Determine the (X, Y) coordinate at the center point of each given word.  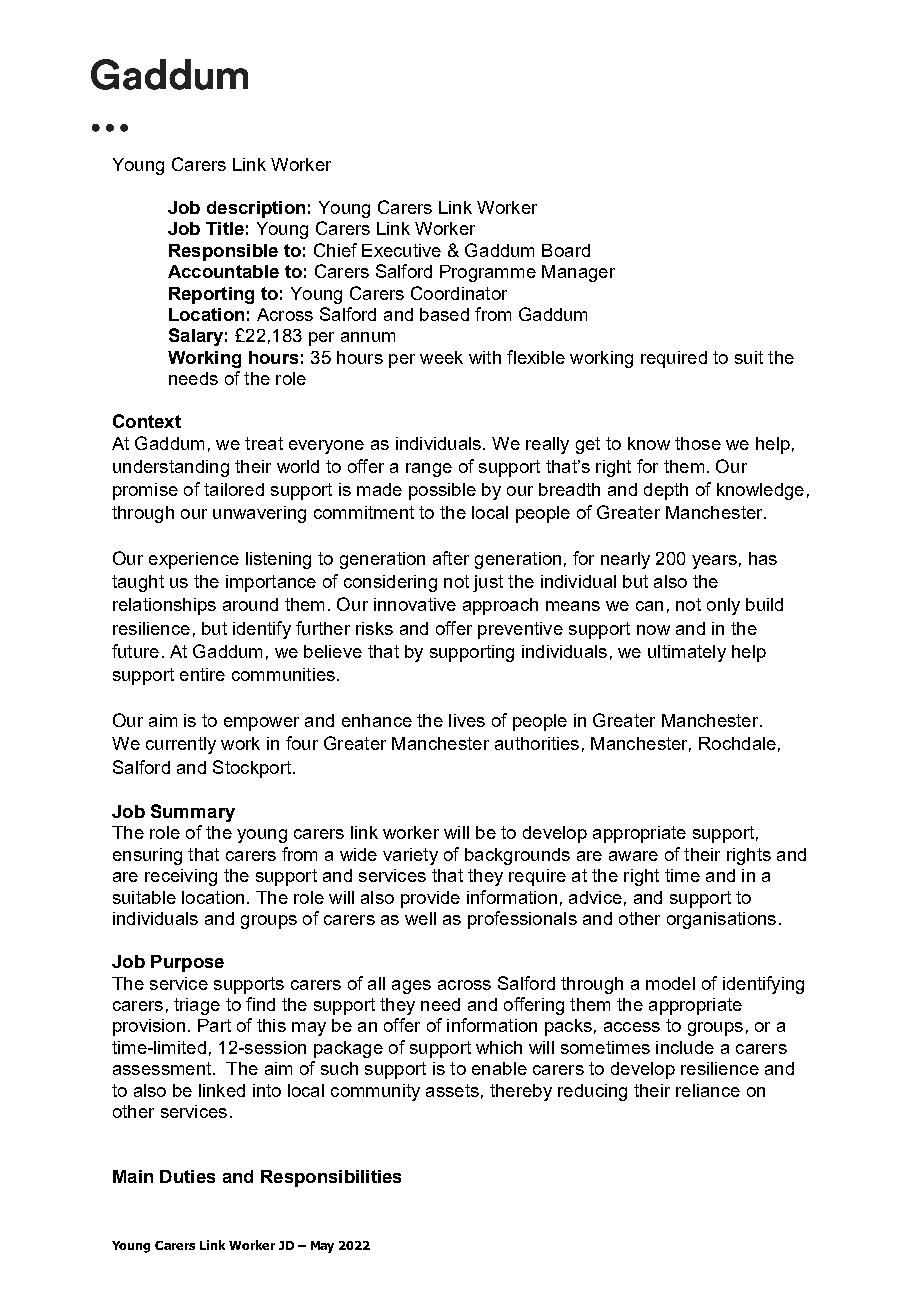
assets (452, 1090)
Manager (578, 273)
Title (225, 228)
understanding (171, 468)
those (698, 443)
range (429, 470)
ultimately (687, 653)
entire (202, 674)
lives (467, 720)
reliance (708, 1090)
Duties (187, 1176)
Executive (401, 250)
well (420, 918)
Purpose (187, 963)
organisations (721, 920)
